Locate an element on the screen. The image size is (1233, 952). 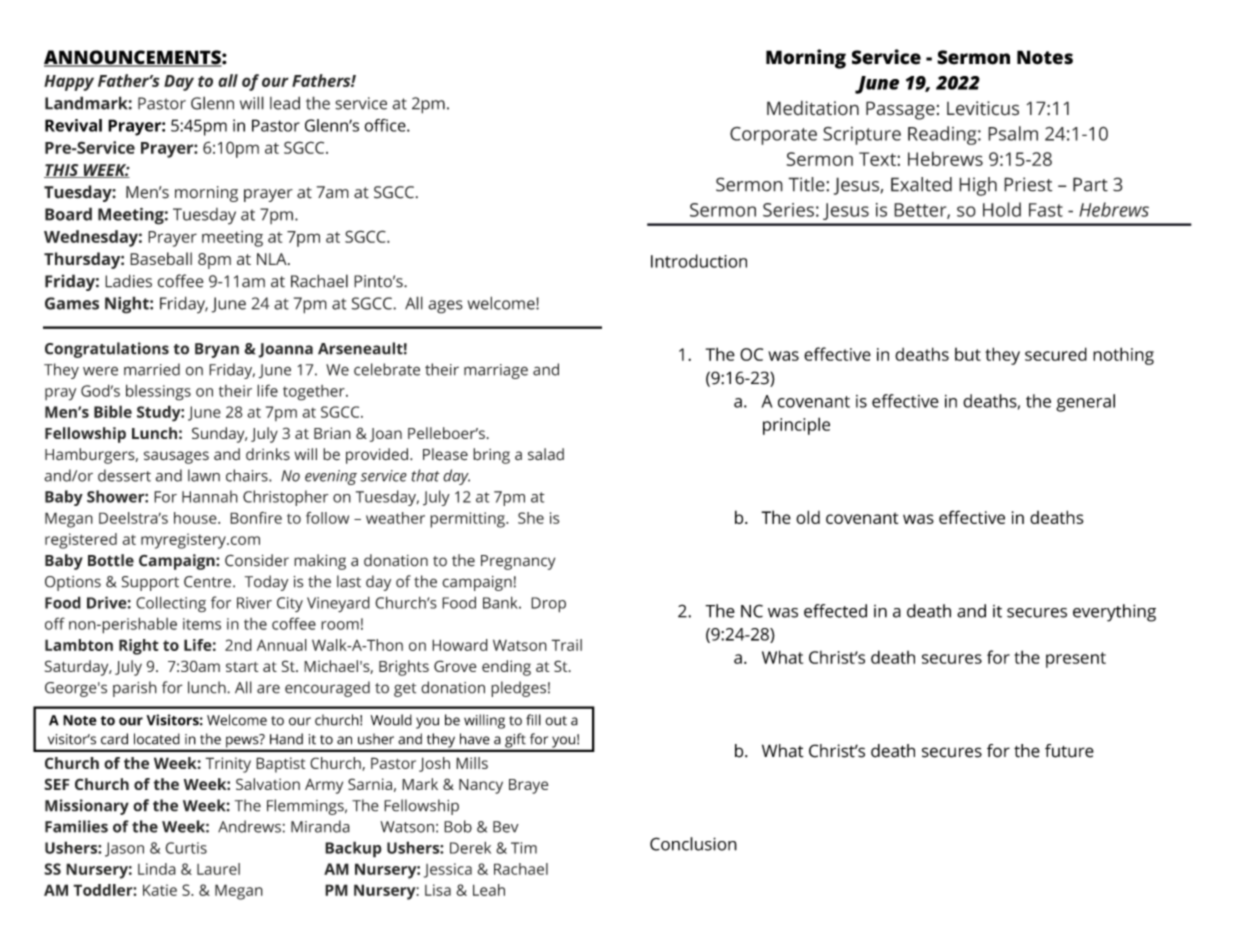
Hold is located at coordinates (1002, 209).
